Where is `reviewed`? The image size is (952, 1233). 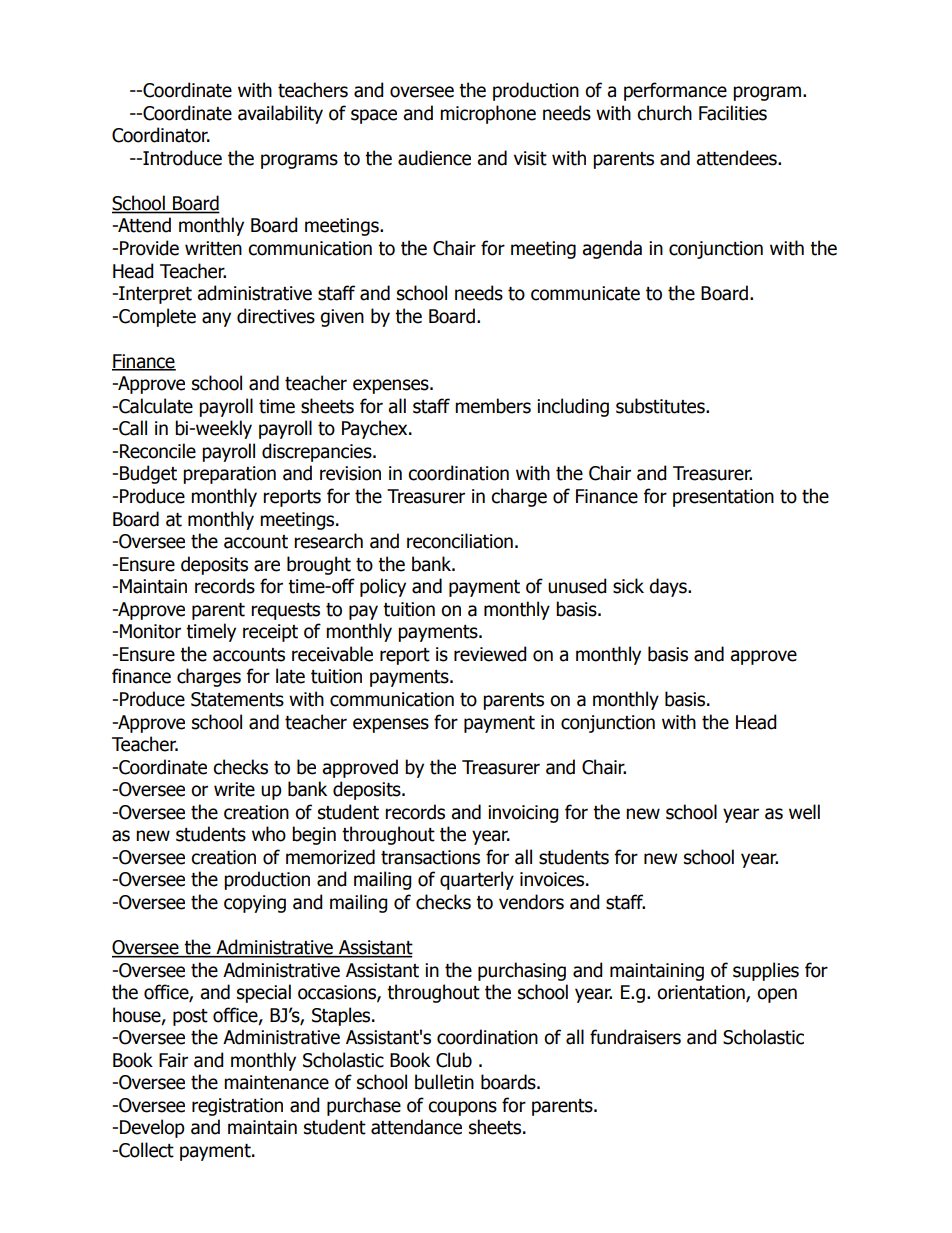
reviewed is located at coordinates (490, 654).
